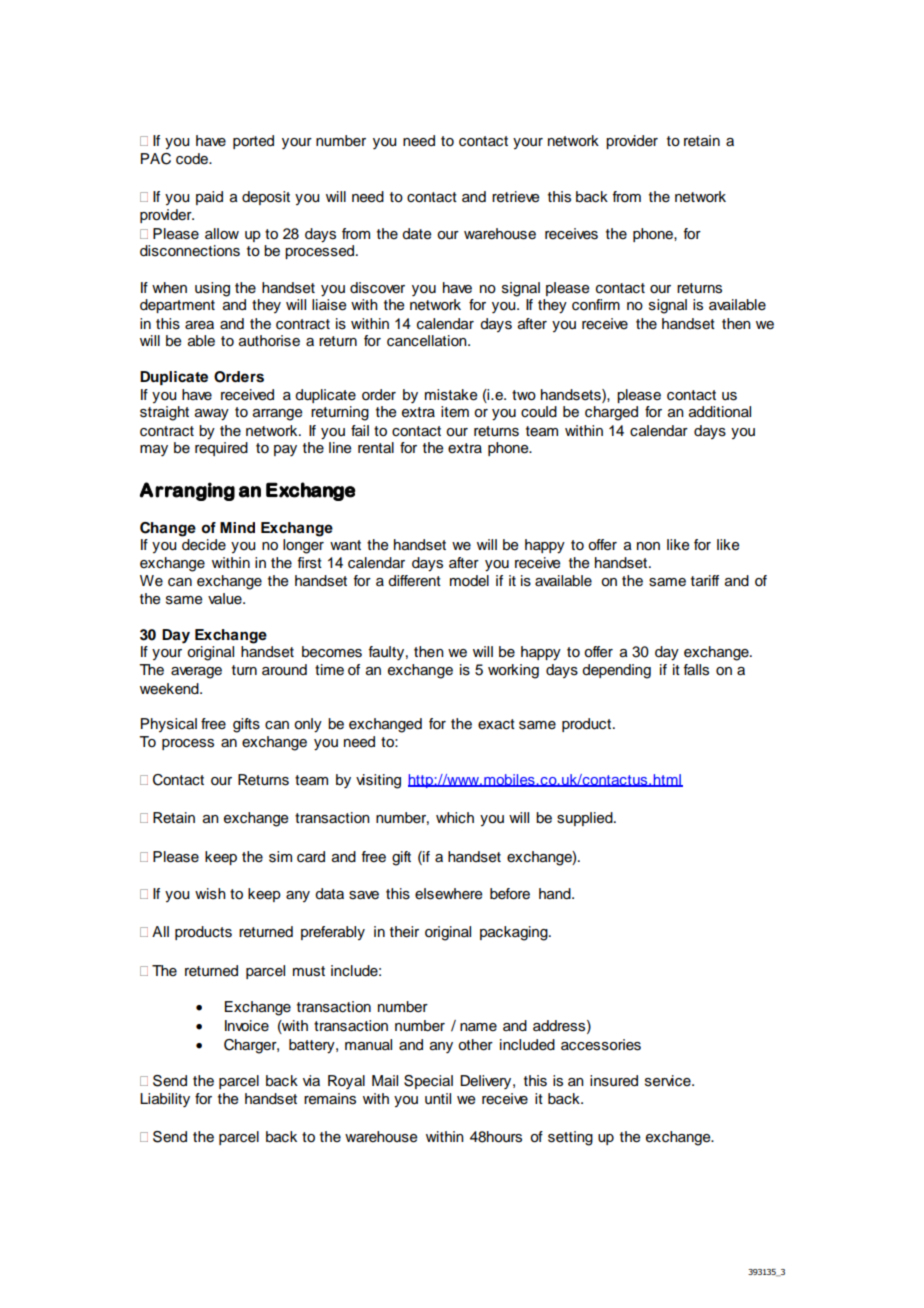 Image resolution: width=924 pixels, height=1308 pixels. What do you see at coordinates (280, 857) in the document?
I see `sim` at bounding box center [280, 857].
